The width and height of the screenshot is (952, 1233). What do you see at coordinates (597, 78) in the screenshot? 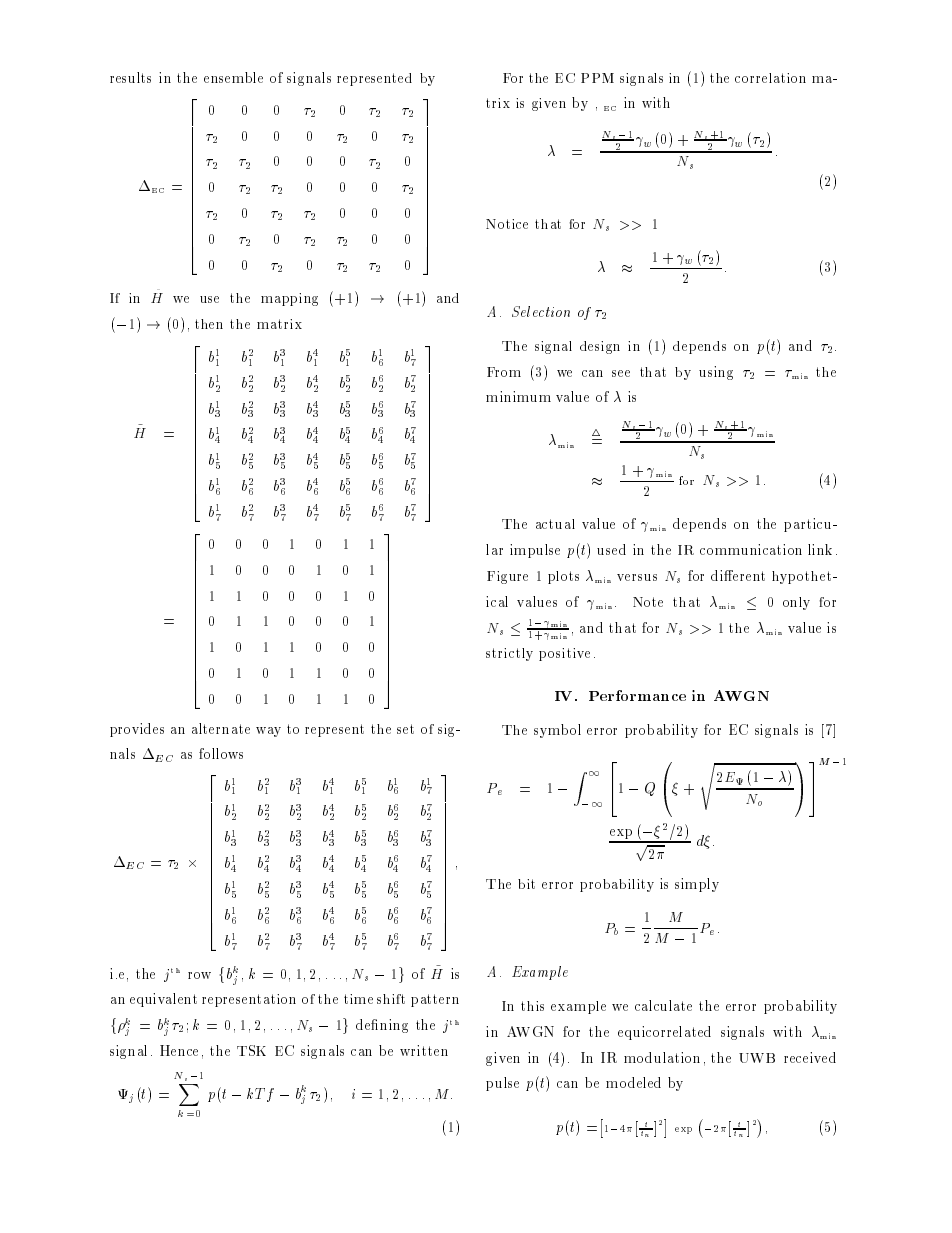
I see `PPM` at bounding box center [597, 78].
